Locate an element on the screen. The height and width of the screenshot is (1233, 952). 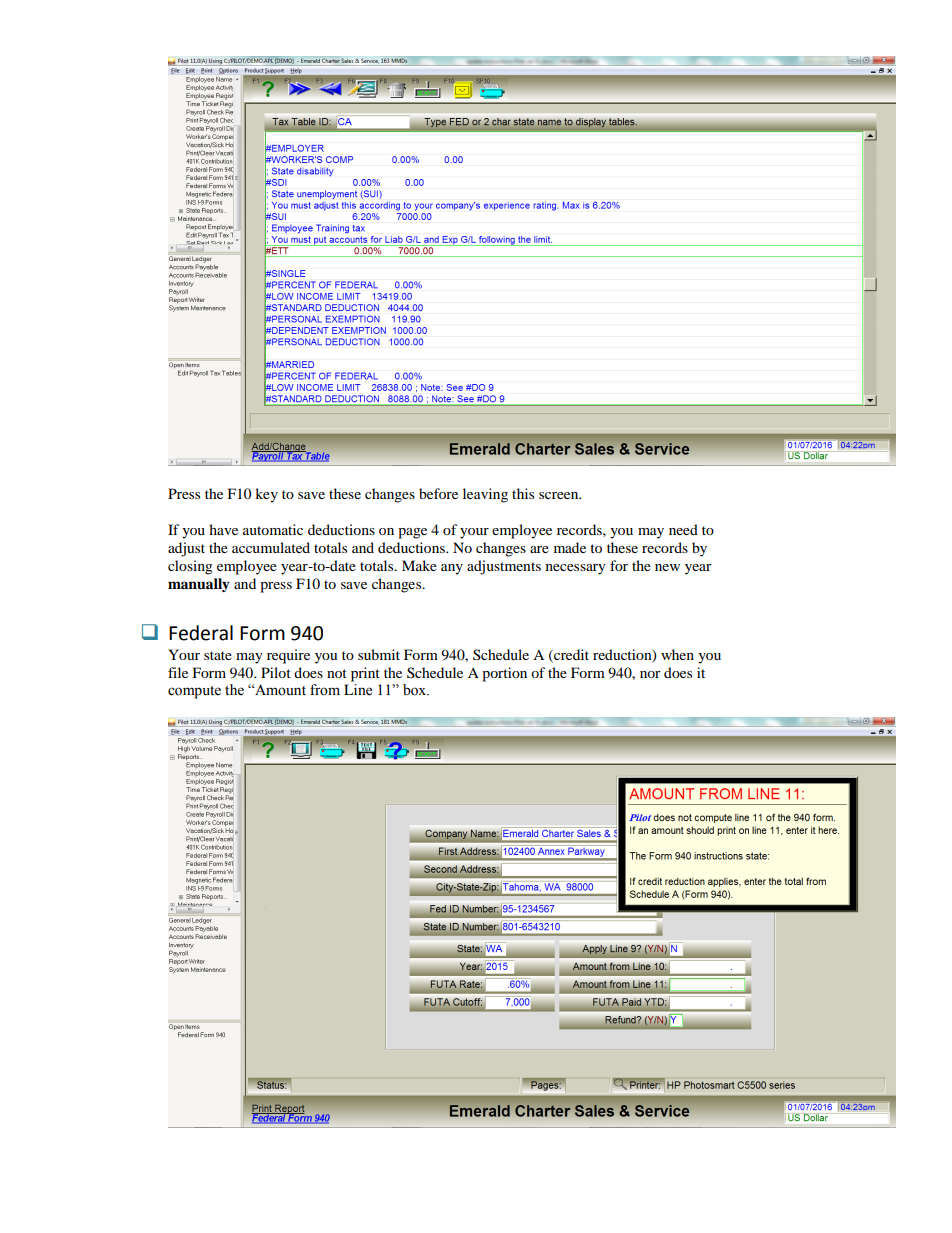
page is located at coordinates (412, 533).
